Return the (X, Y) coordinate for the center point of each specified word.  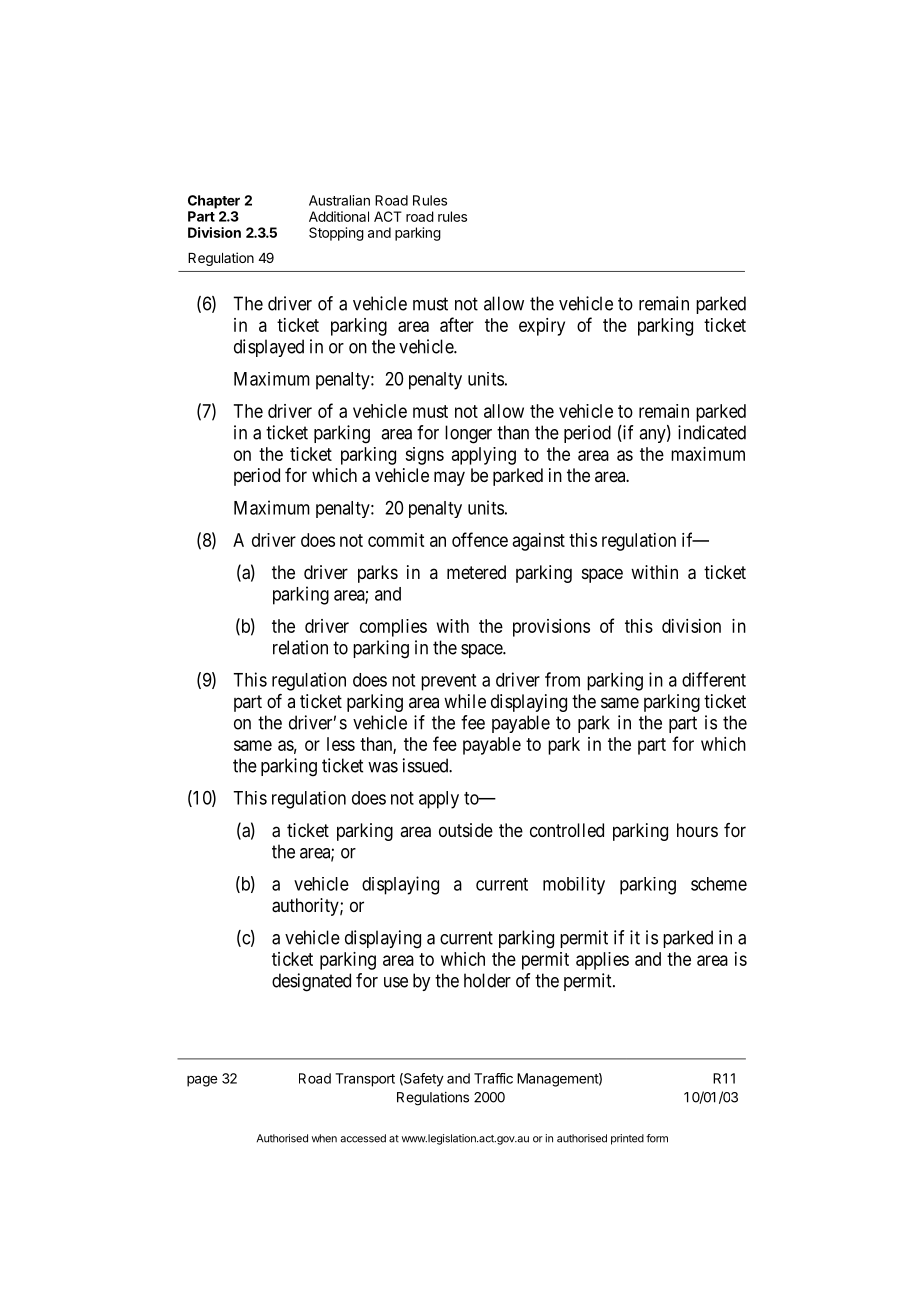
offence (480, 539)
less (341, 744)
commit (396, 540)
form (657, 1138)
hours (697, 830)
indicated (712, 432)
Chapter (214, 202)
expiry (542, 327)
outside (466, 830)
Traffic (493, 1078)
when (324, 1138)
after (457, 324)
